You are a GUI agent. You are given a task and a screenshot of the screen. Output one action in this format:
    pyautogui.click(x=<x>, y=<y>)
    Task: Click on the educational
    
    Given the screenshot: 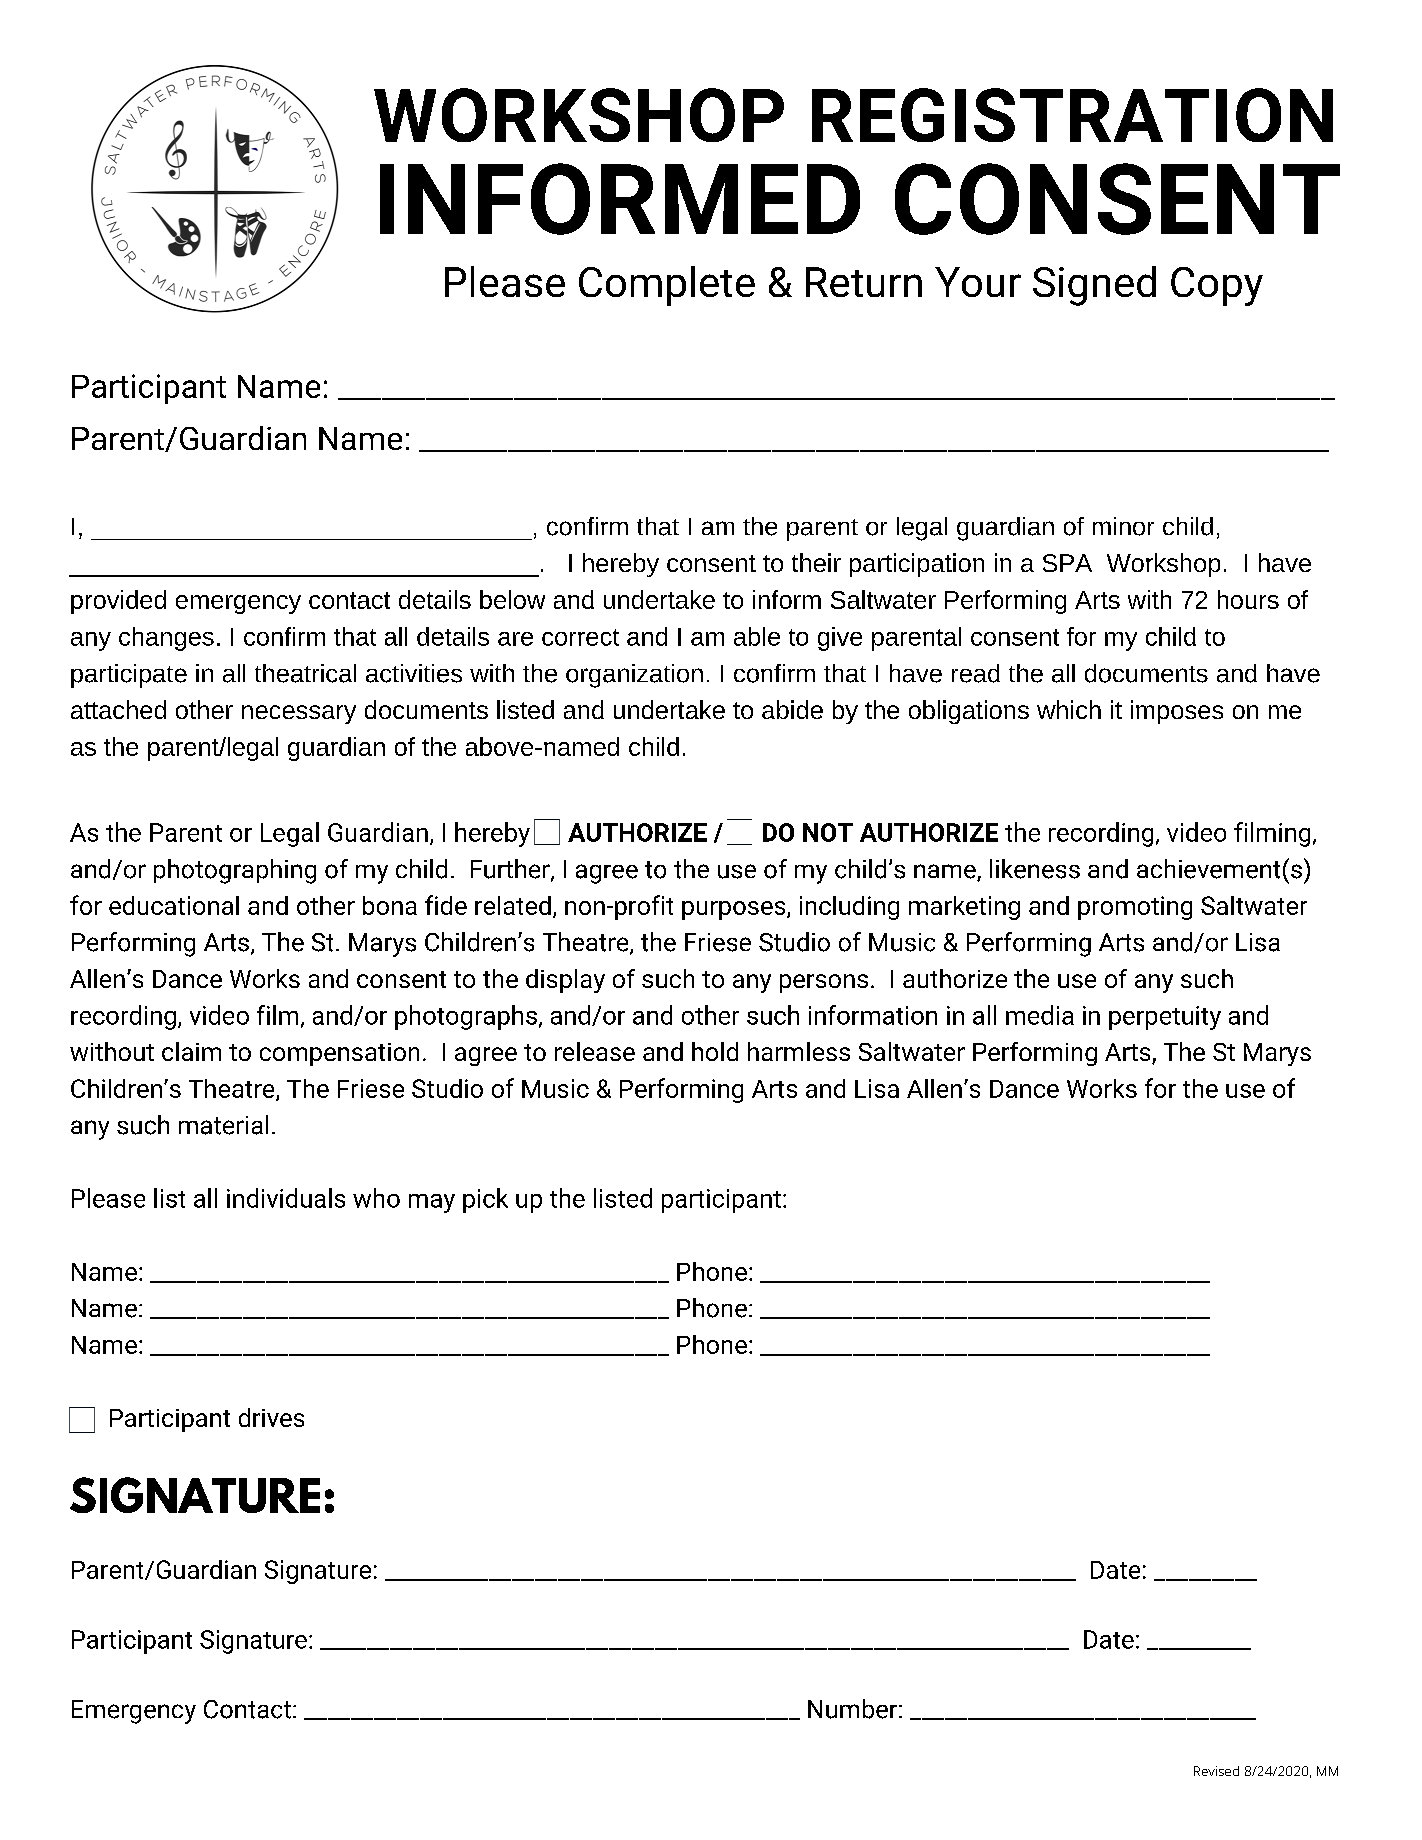 What is the action you would take?
    pyautogui.click(x=174, y=905)
